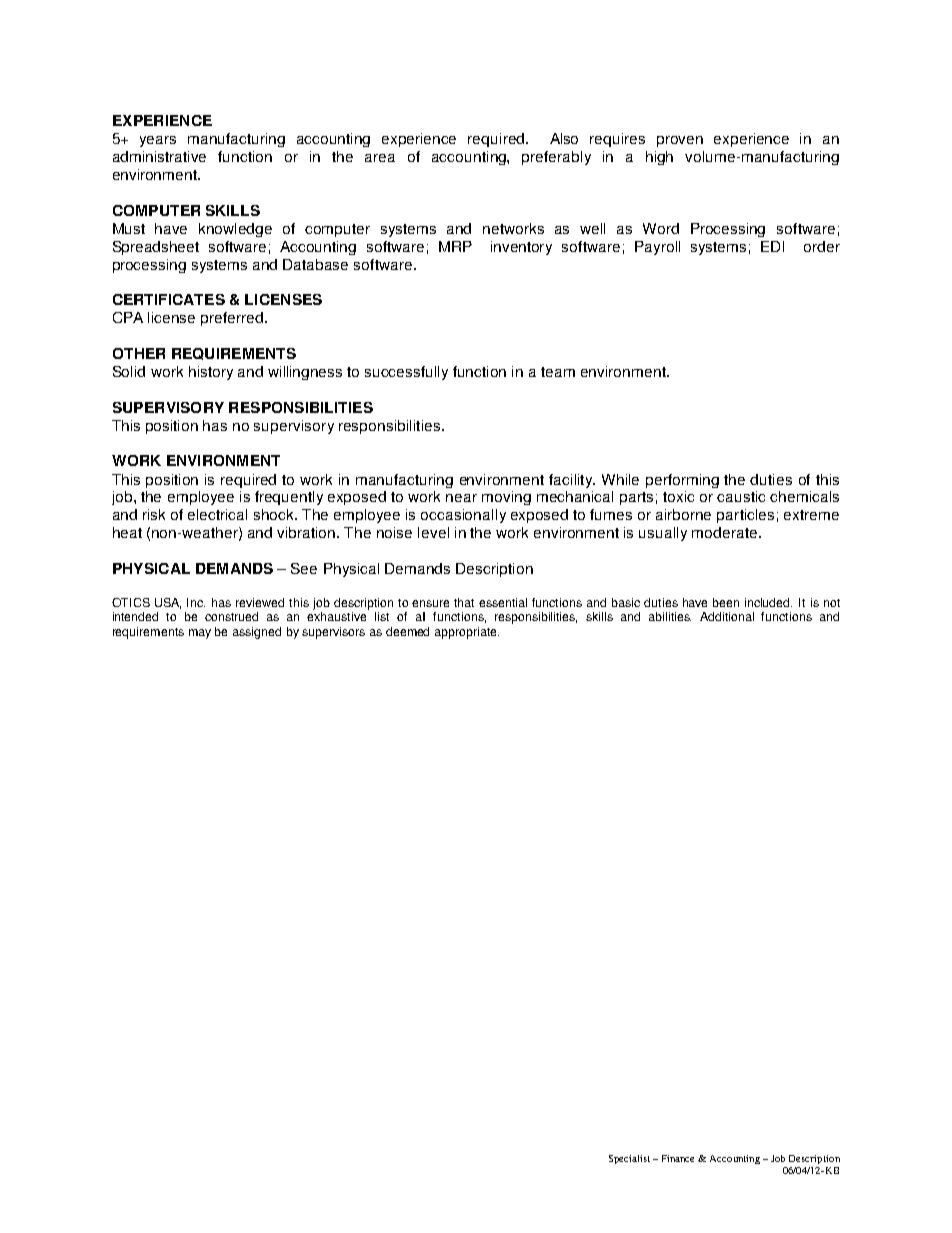  What do you see at coordinates (678, 1158) in the document?
I see `Finance` at bounding box center [678, 1158].
